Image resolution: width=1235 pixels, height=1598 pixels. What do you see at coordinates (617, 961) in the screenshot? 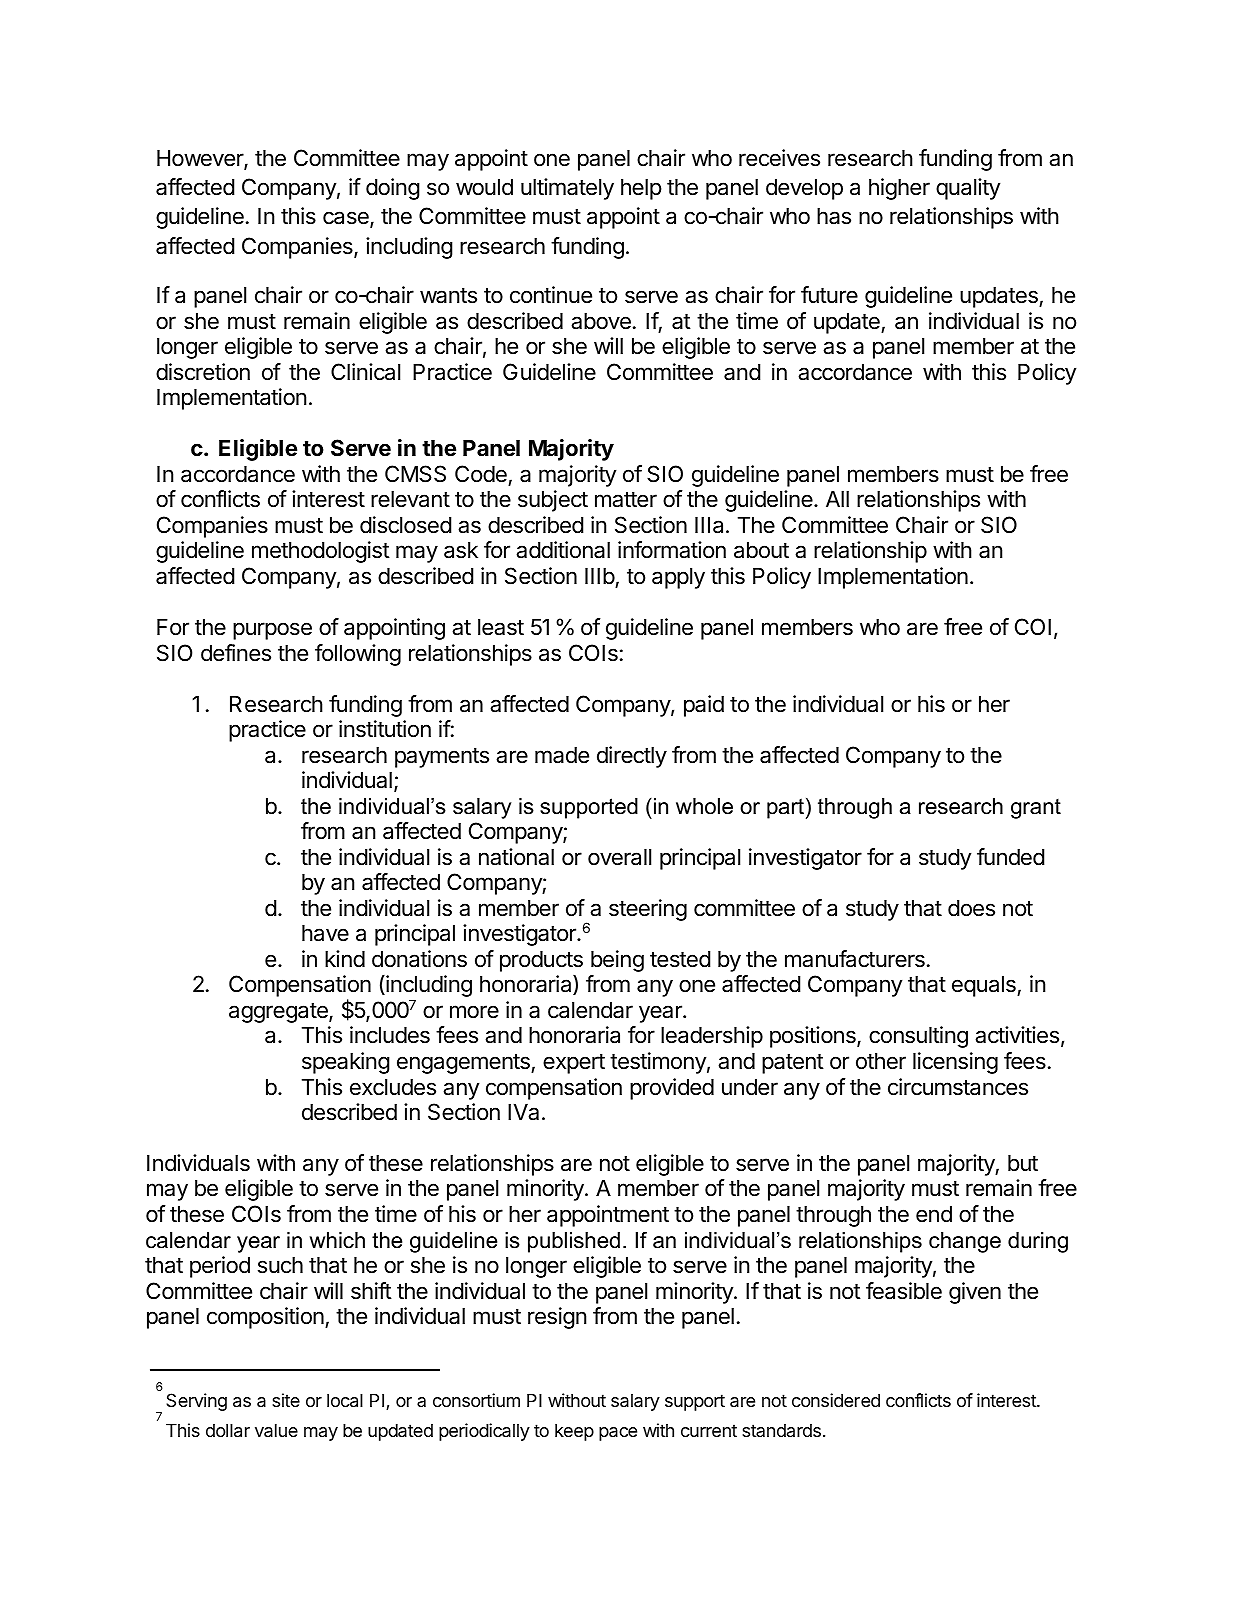
I see `being` at bounding box center [617, 961].
